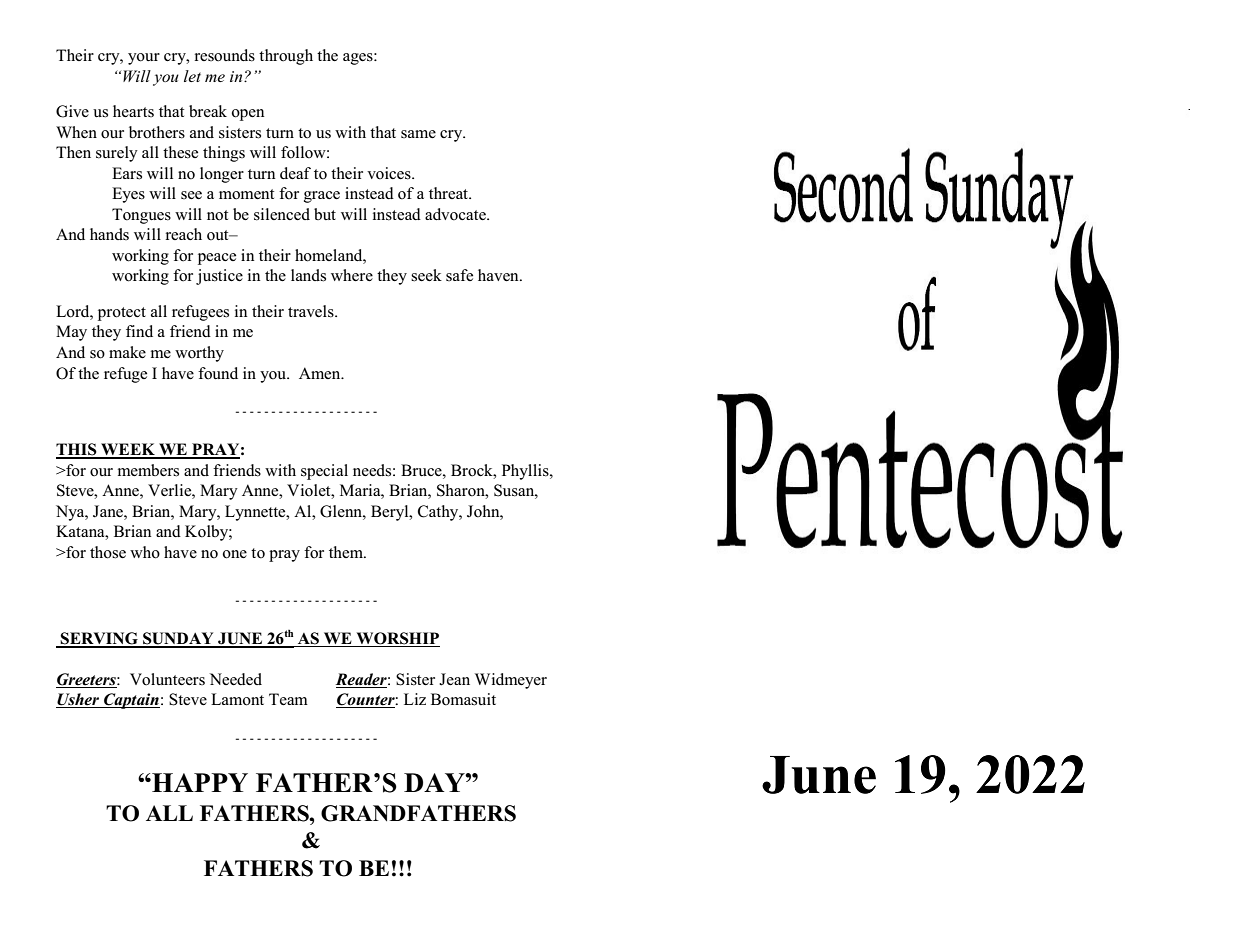 This page has width=1233, height=952. Describe the element at coordinates (286, 57) in the page. I see `through` at that location.
